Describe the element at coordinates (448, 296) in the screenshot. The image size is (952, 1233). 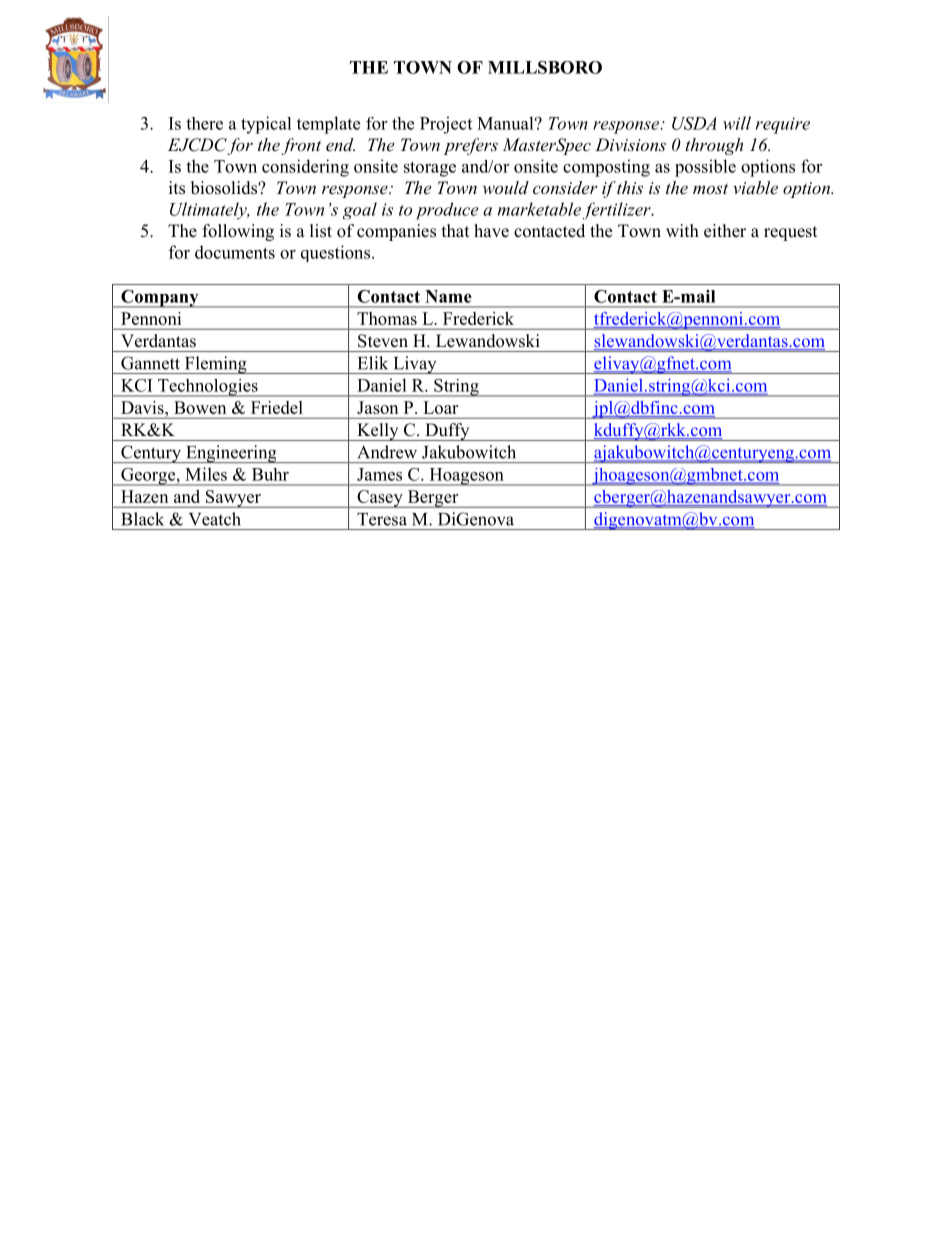
I see `Name` at that location.
